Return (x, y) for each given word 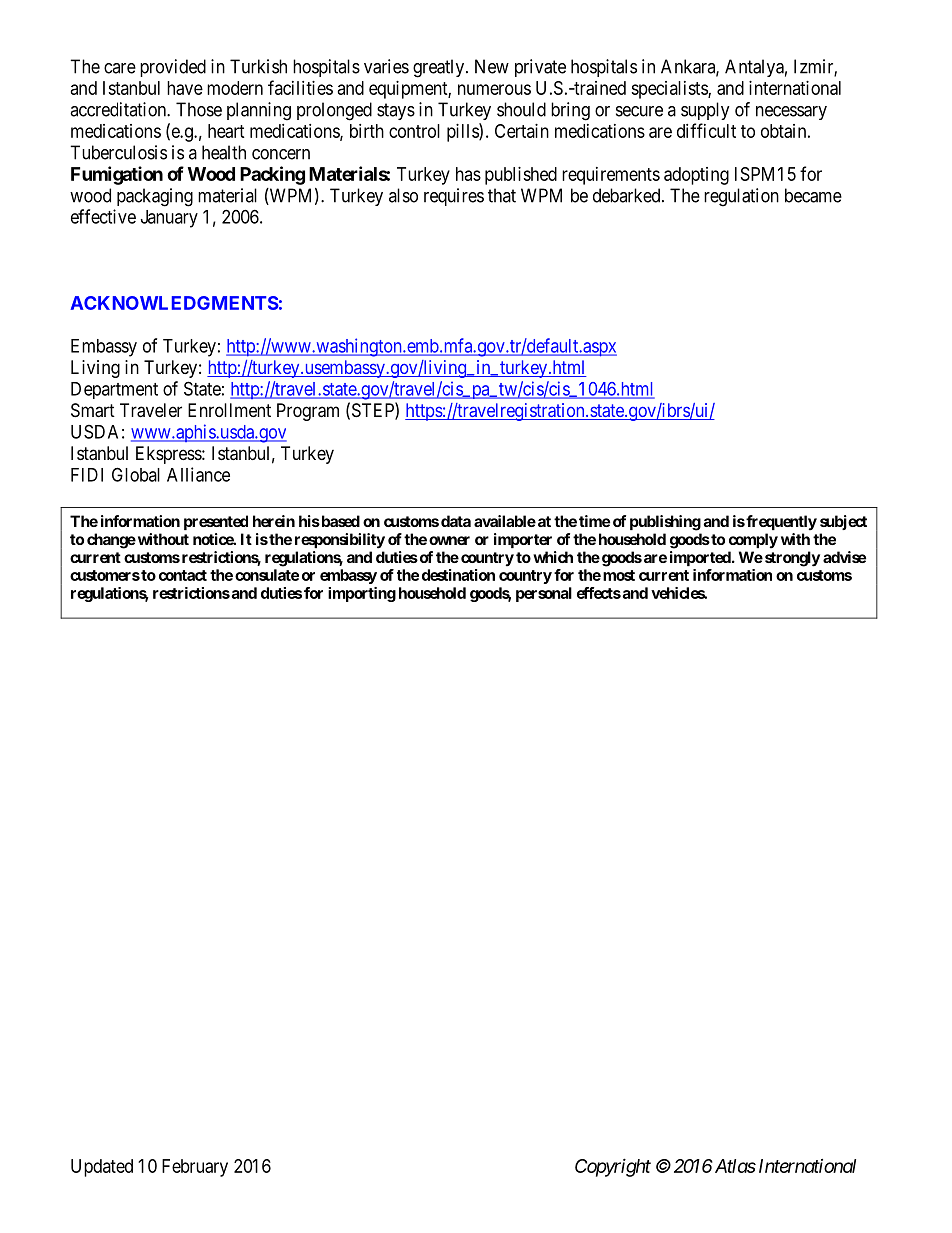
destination (458, 575)
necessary (791, 113)
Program (308, 412)
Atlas (734, 1166)
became (813, 195)
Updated (102, 1168)
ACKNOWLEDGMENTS (174, 303)
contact (183, 575)
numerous (494, 89)
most (619, 575)
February (195, 1168)
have (185, 88)
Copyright (613, 1167)
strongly (791, 559)
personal (544, 594)
